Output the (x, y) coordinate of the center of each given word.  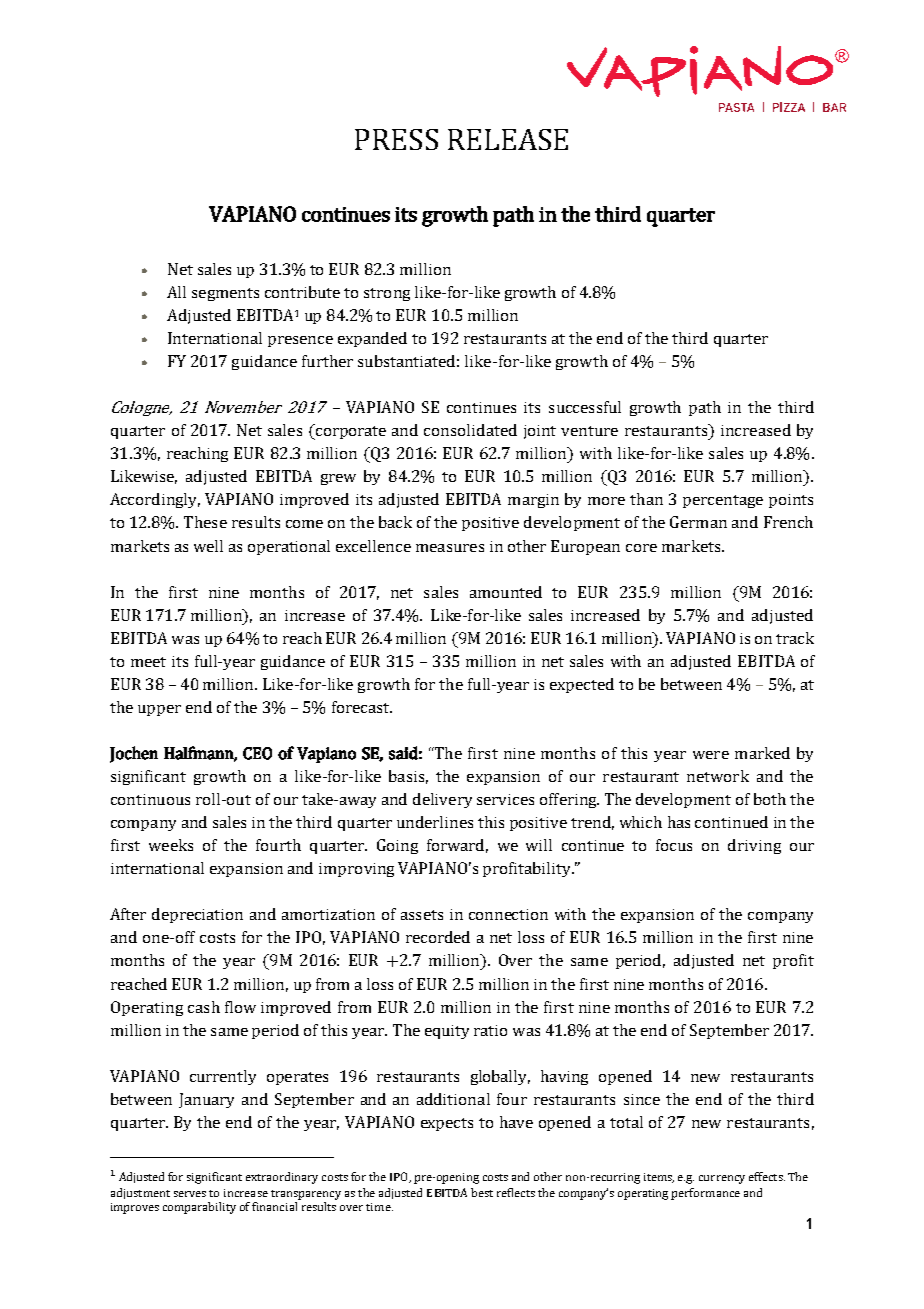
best (482, 1192)
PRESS (396, 139)
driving (754, 846)
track (795, 638)
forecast (362, 707)
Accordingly (155, 500)
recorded (438, 937)
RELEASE (508, 139)
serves (190, 1194)
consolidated (470, 430)
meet (148, 662)
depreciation (197, 915)
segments (225, 294)
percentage (723, 501)
